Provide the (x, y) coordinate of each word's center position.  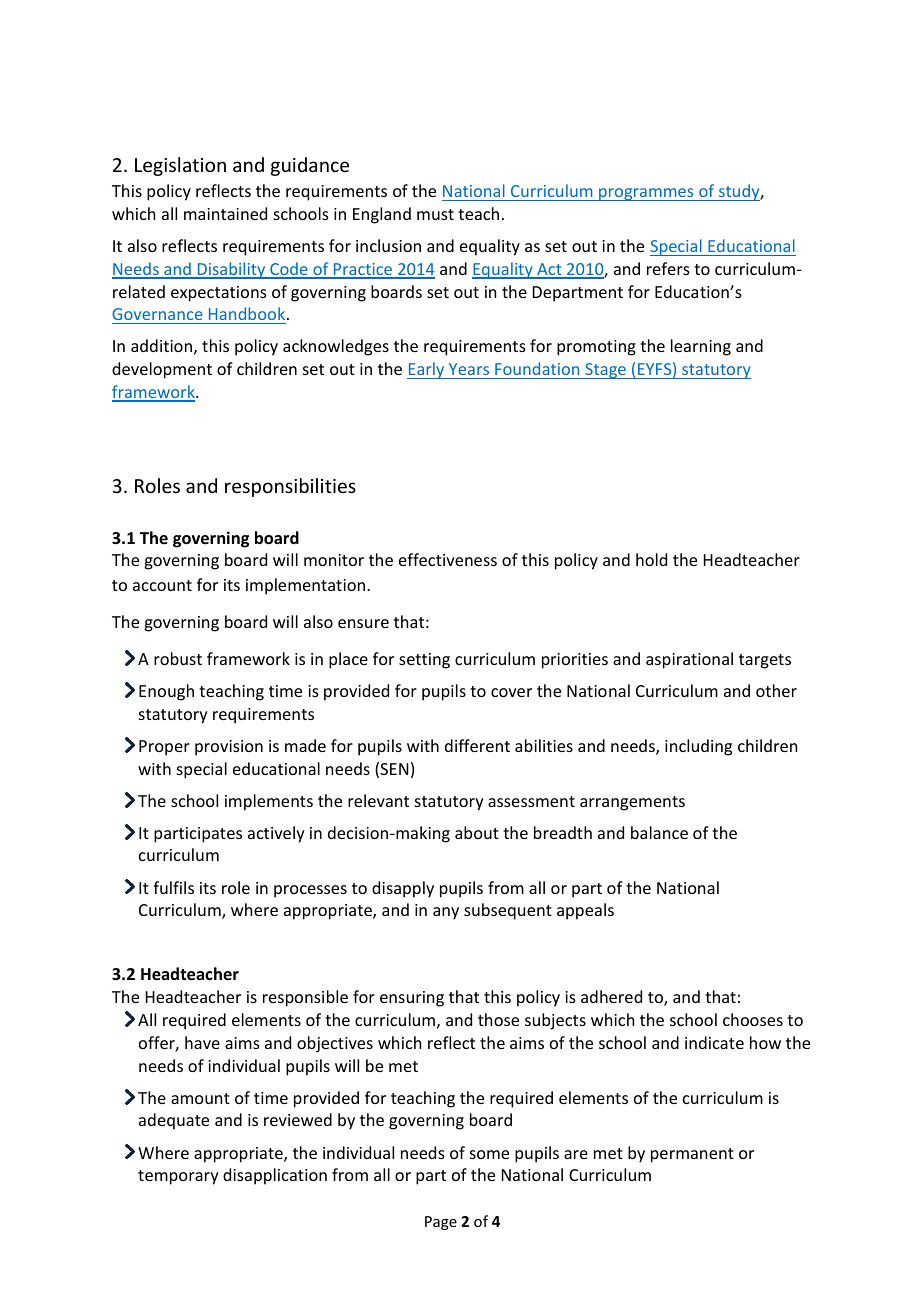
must (435, 214)
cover (511, 692)
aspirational (689, 660)
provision (229, 748)
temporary (178, 1177)
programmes (646, 194)
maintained (225, 213)
